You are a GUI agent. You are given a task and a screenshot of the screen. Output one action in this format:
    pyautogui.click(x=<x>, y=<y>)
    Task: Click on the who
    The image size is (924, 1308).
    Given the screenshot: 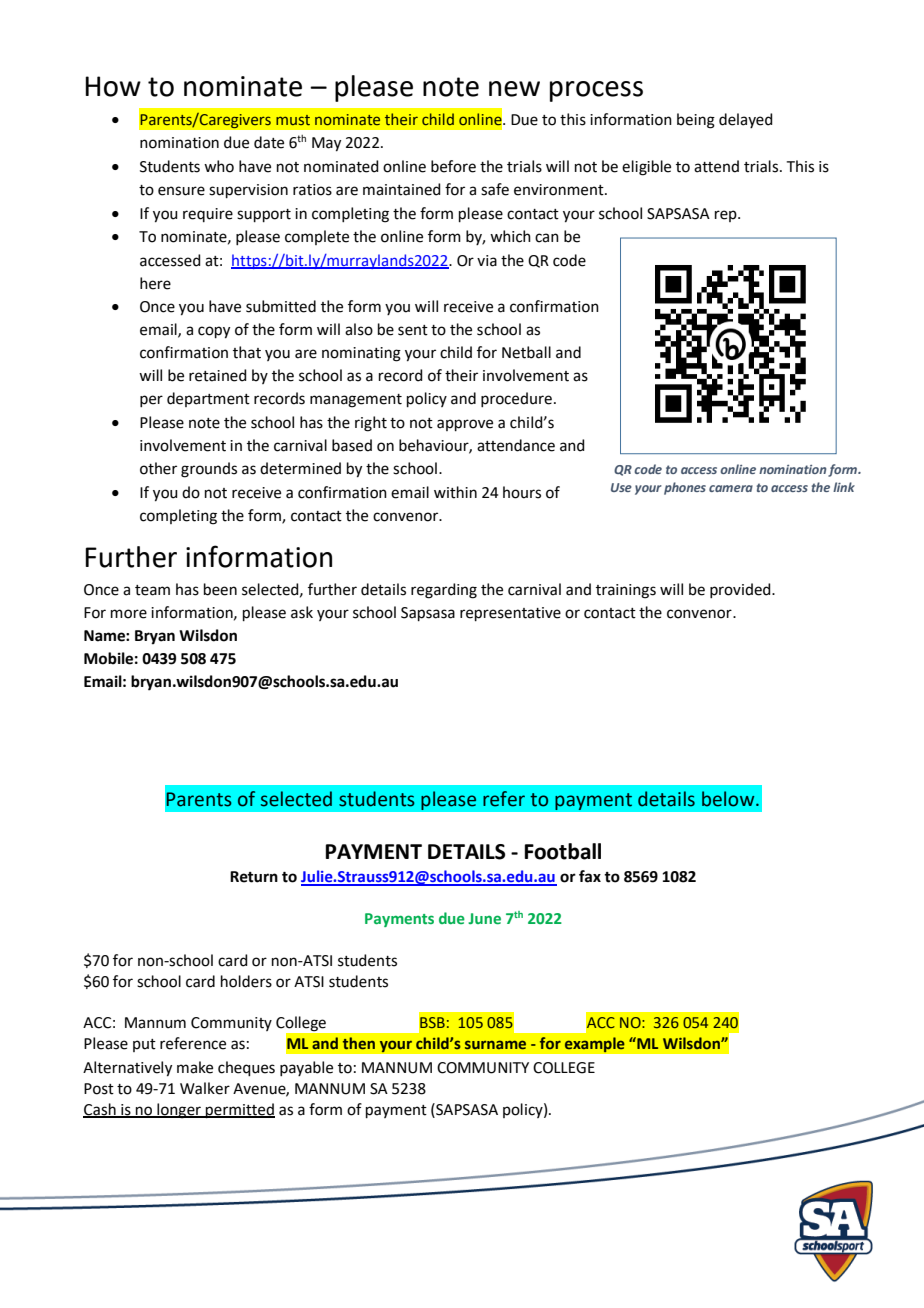 What is the action you would take?
    pyautogui.click(x=219, y=166)
